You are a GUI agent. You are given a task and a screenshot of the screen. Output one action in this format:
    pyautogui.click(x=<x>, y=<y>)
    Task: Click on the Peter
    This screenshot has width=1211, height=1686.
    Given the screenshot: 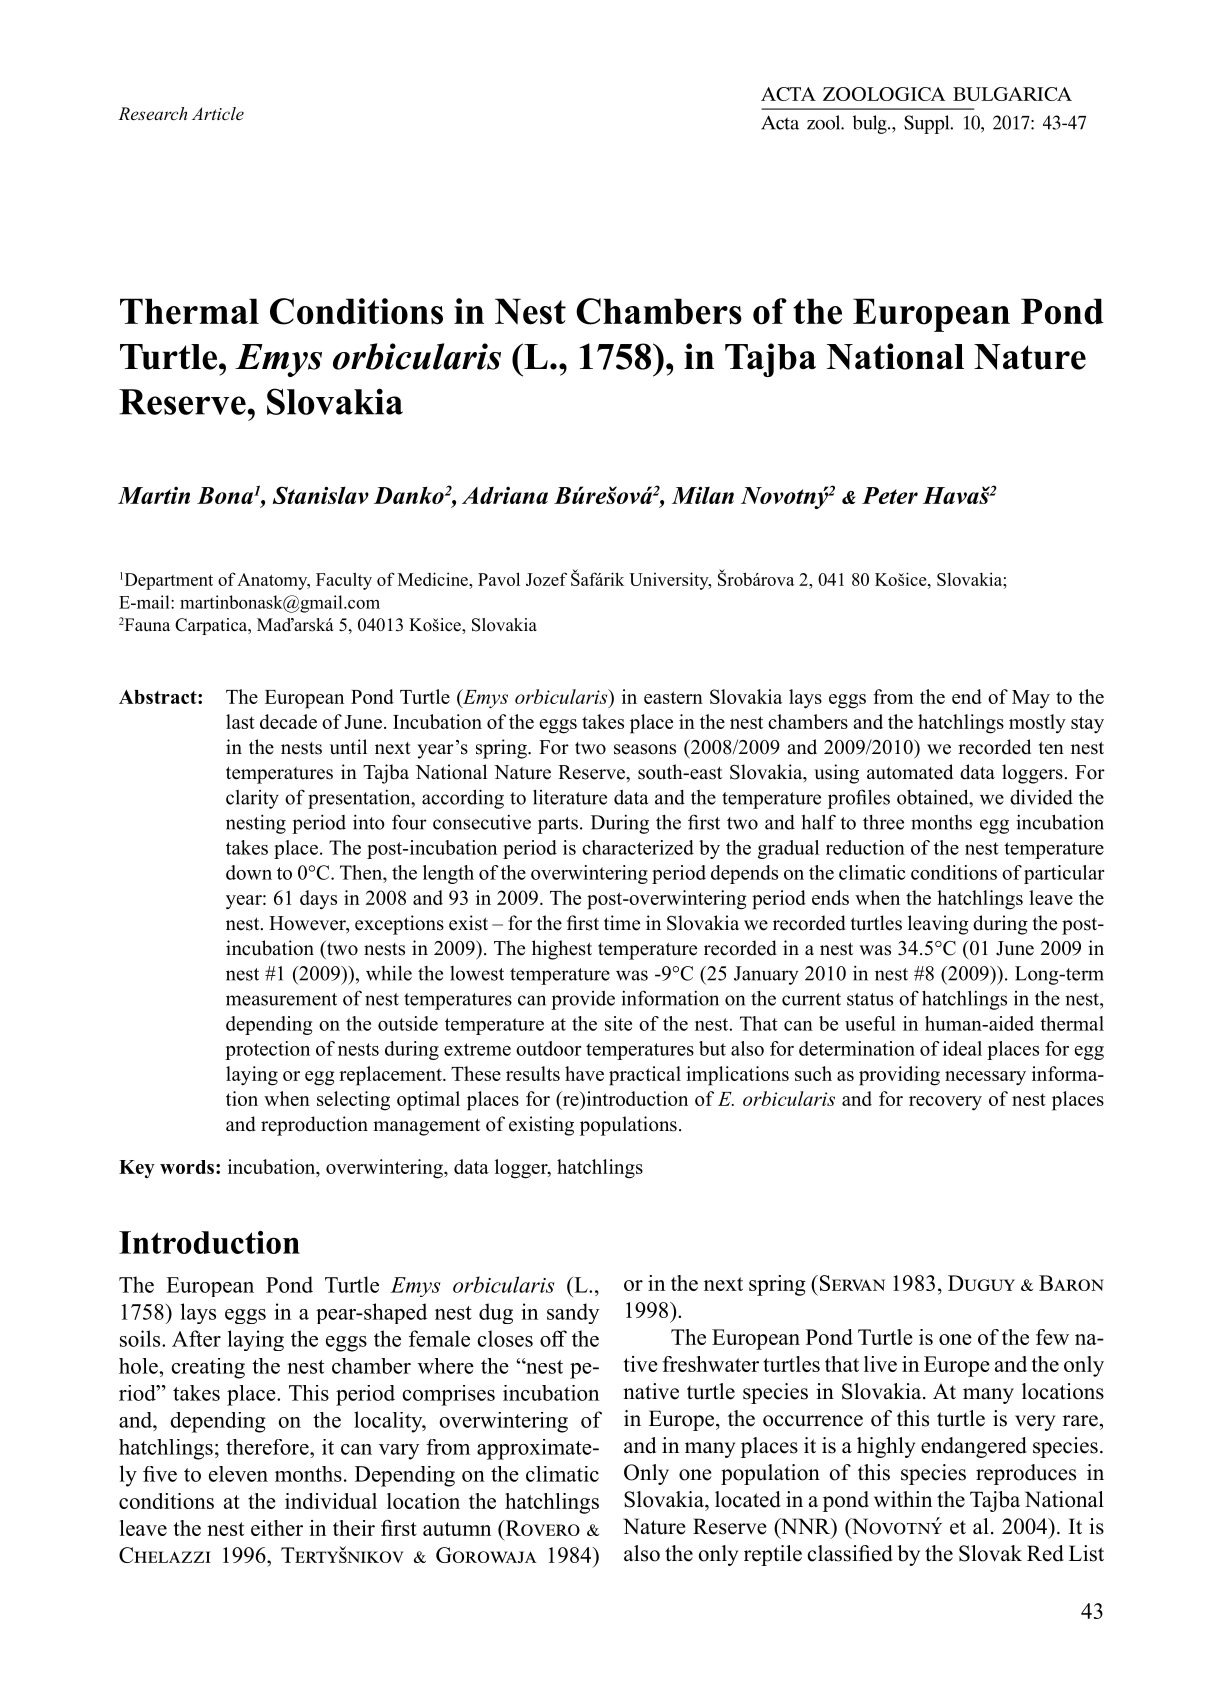 What is the action you would take?
    pyautogui.click(x=890, y=495)
